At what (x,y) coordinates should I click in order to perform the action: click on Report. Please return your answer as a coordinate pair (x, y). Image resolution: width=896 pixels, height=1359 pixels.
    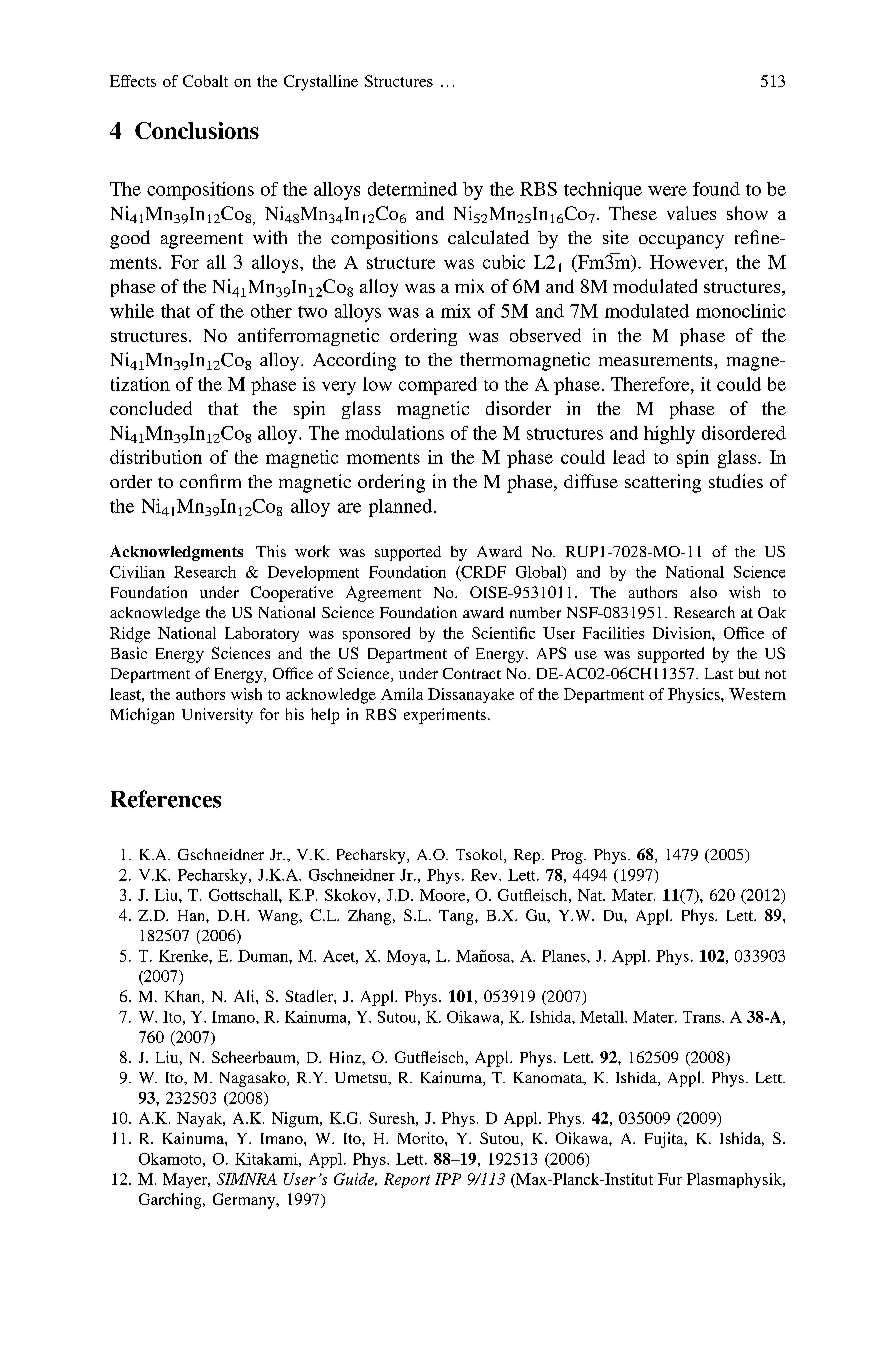
    Looking at the image, I should click on (407, 1180).
